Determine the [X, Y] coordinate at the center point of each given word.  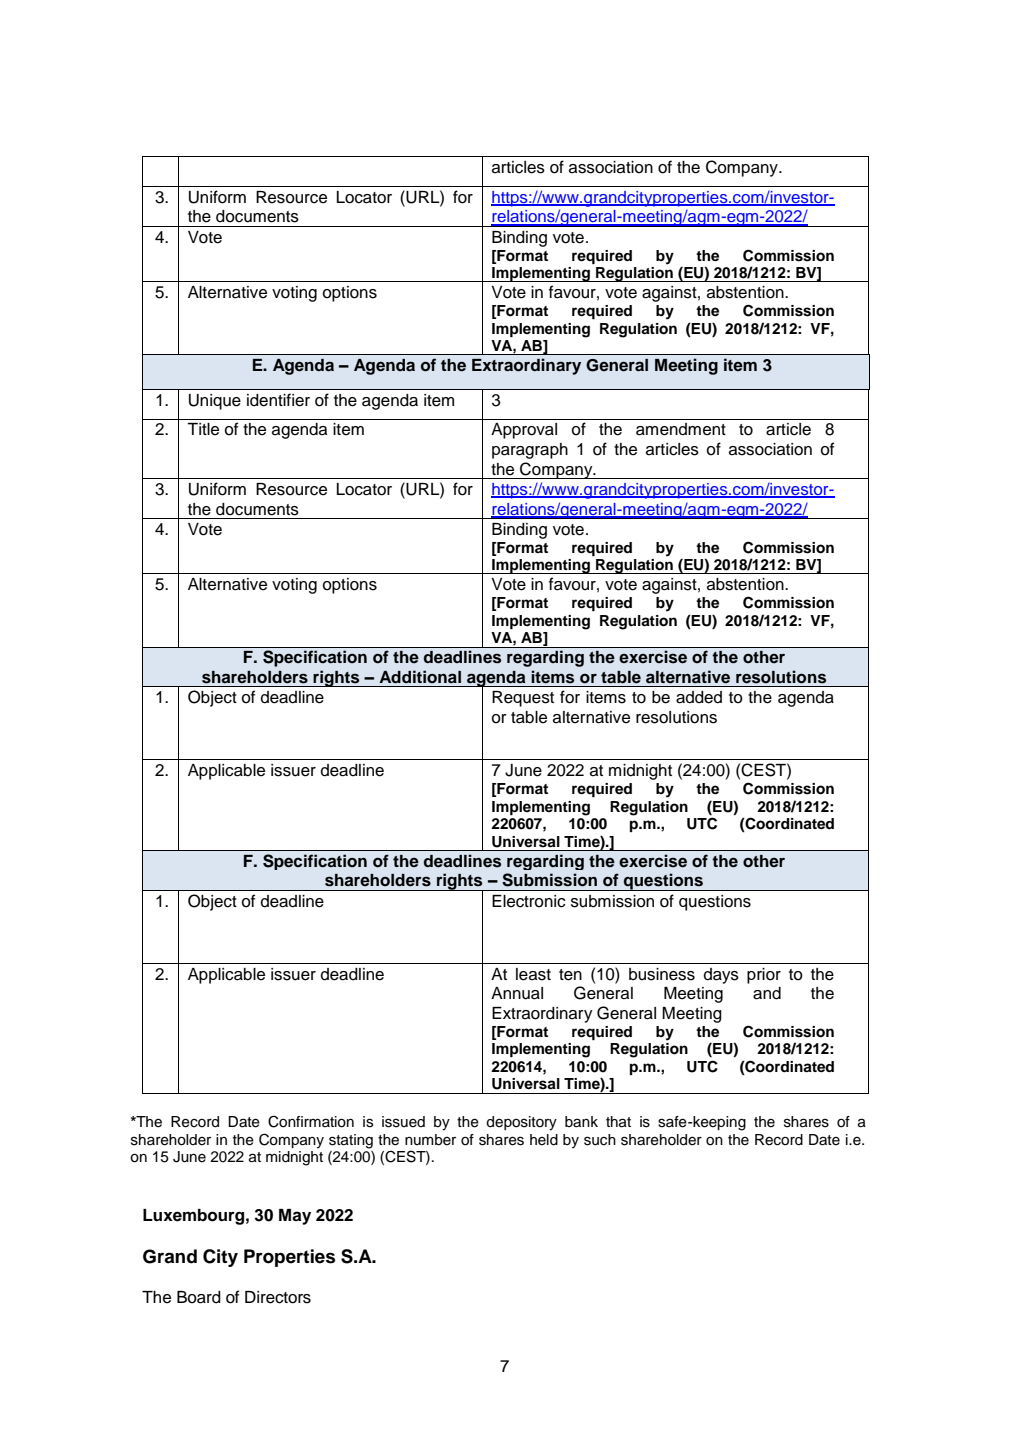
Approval [524, 431]
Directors [278, 1297]
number [430, 1140]
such [600, 1140]
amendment [681, 429]
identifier [278, 400]
